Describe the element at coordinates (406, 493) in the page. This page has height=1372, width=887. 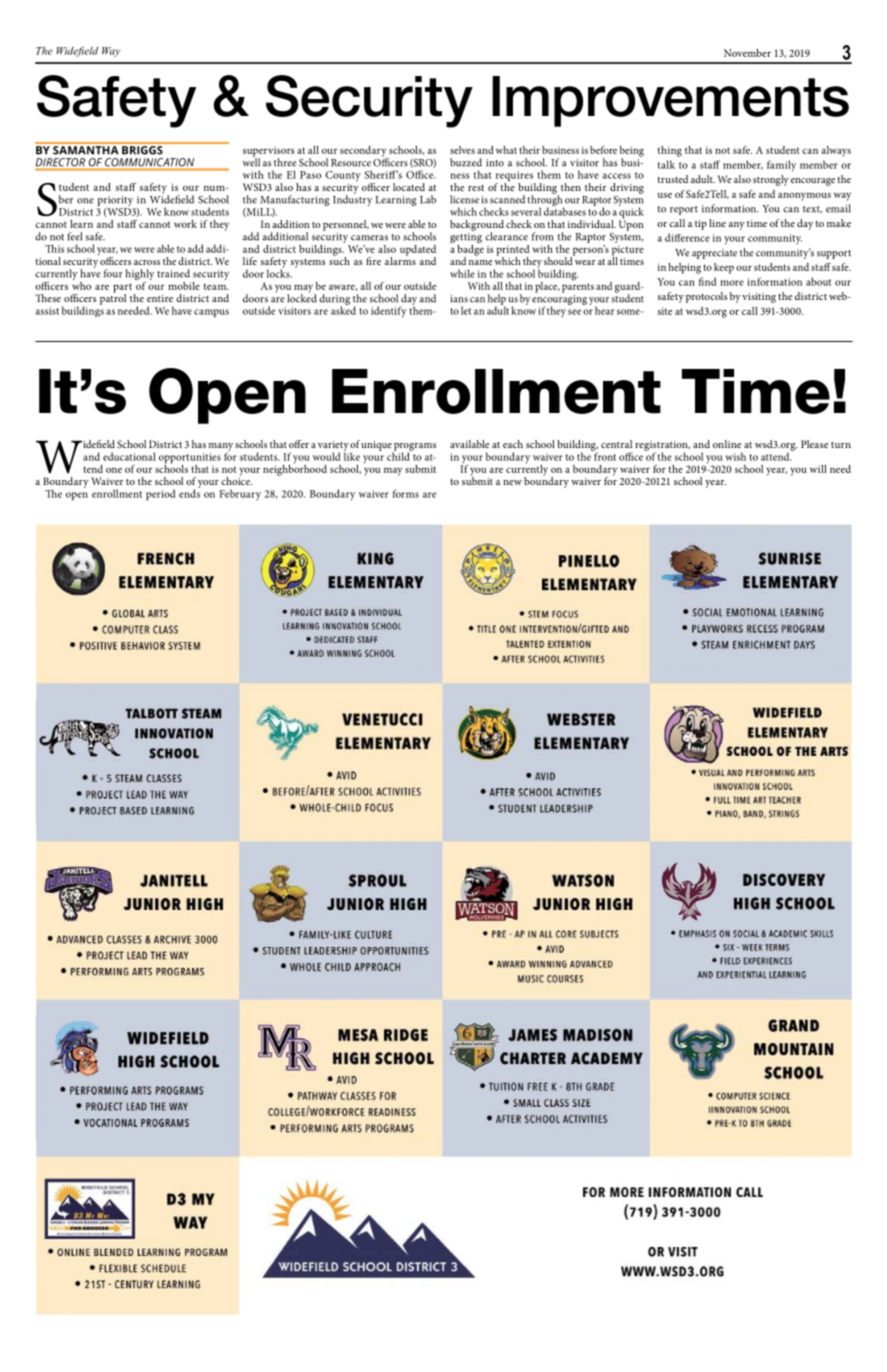
I see `forms` at that location.
